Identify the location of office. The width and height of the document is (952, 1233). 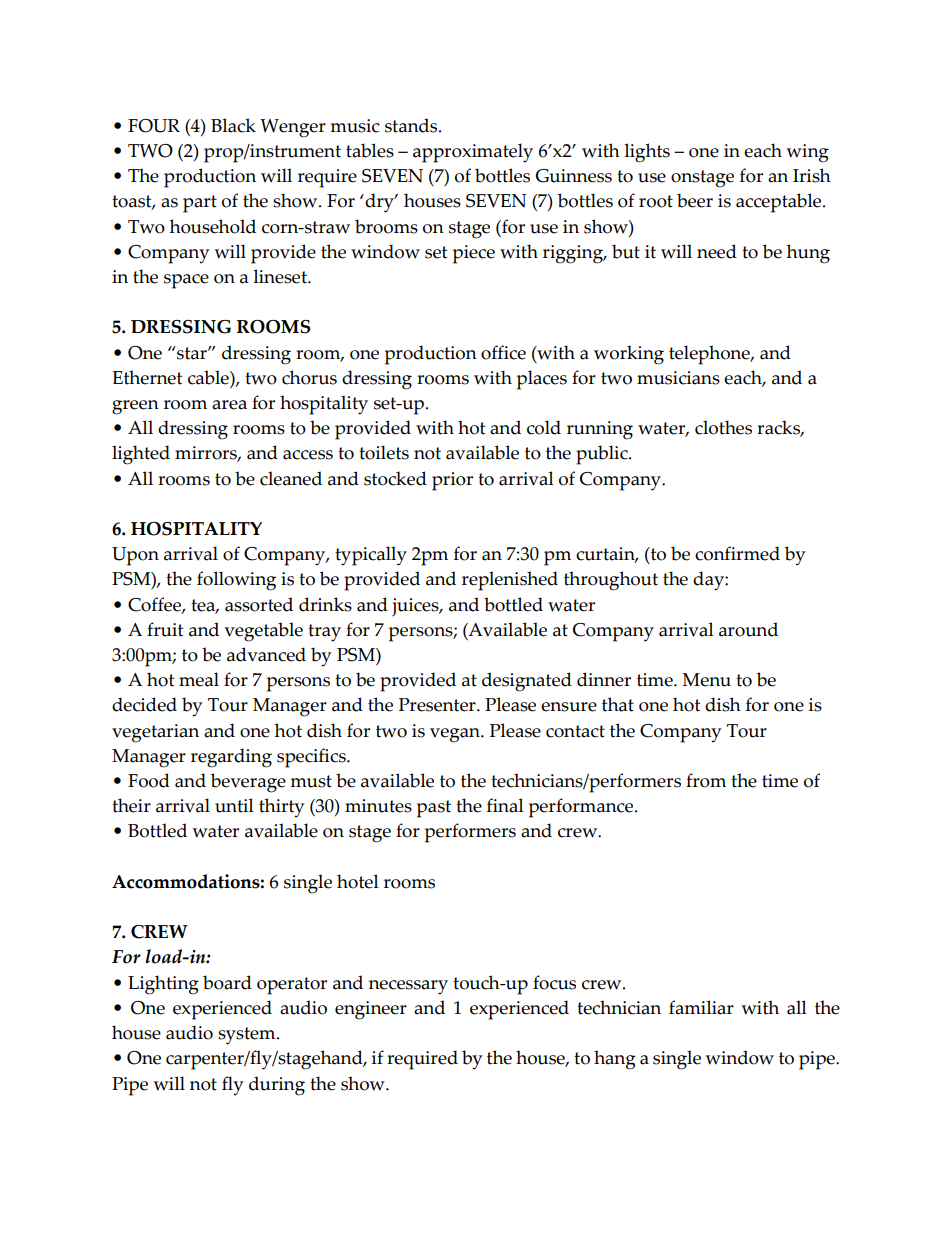
(503, 352).
